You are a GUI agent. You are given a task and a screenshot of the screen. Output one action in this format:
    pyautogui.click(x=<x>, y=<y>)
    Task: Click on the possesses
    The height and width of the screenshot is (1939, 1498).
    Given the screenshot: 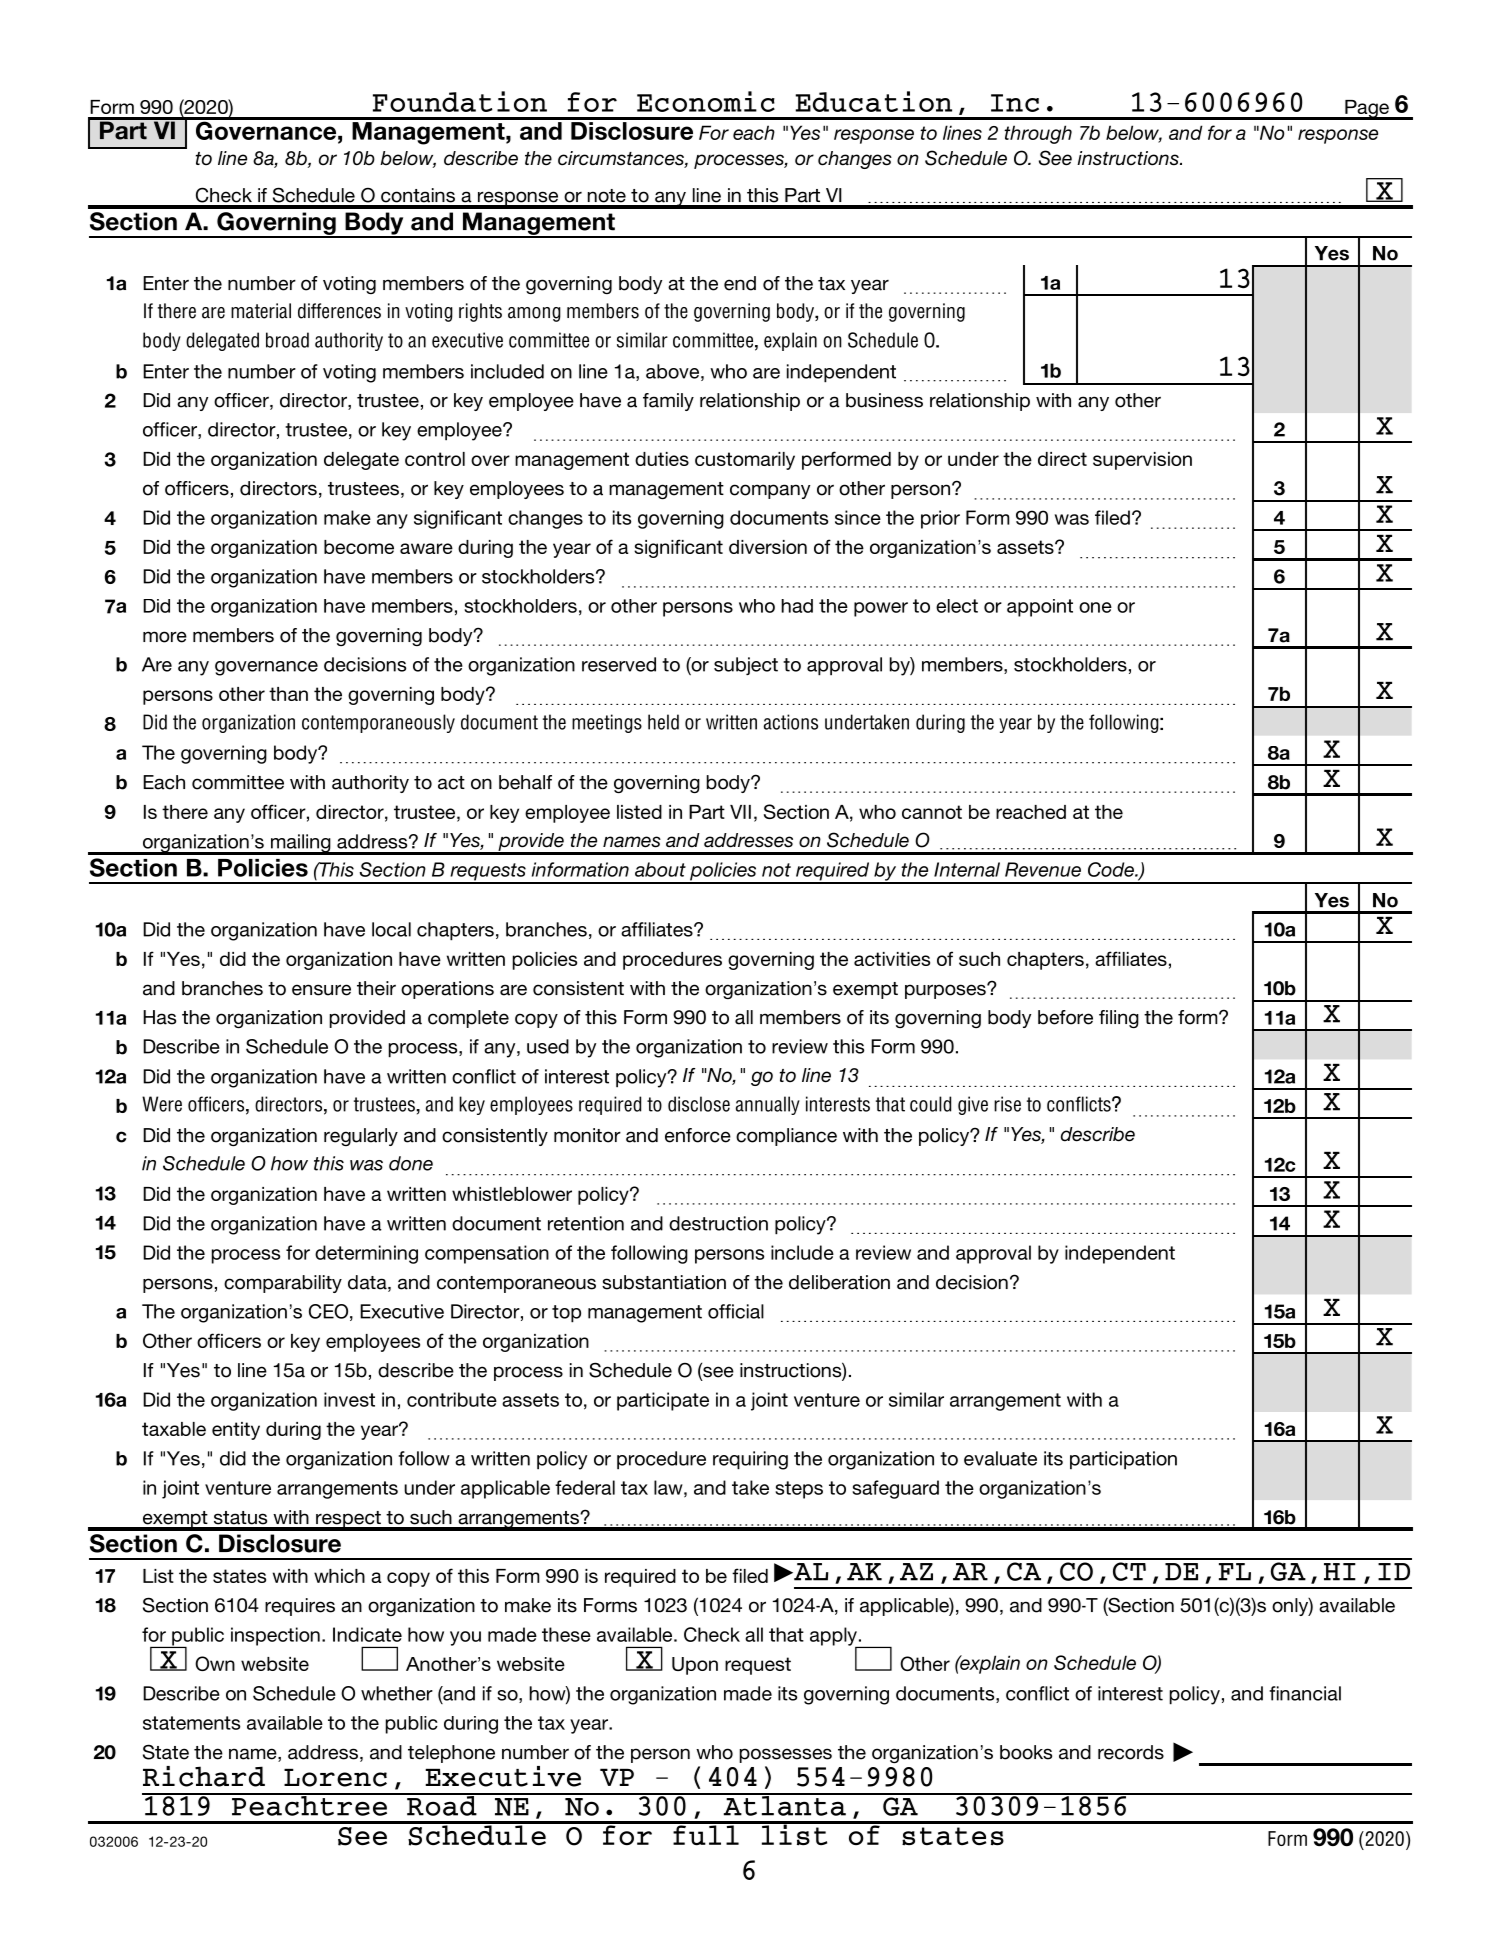 What is the action you would take?
    pyautogui.click(x=786, y=1755)
